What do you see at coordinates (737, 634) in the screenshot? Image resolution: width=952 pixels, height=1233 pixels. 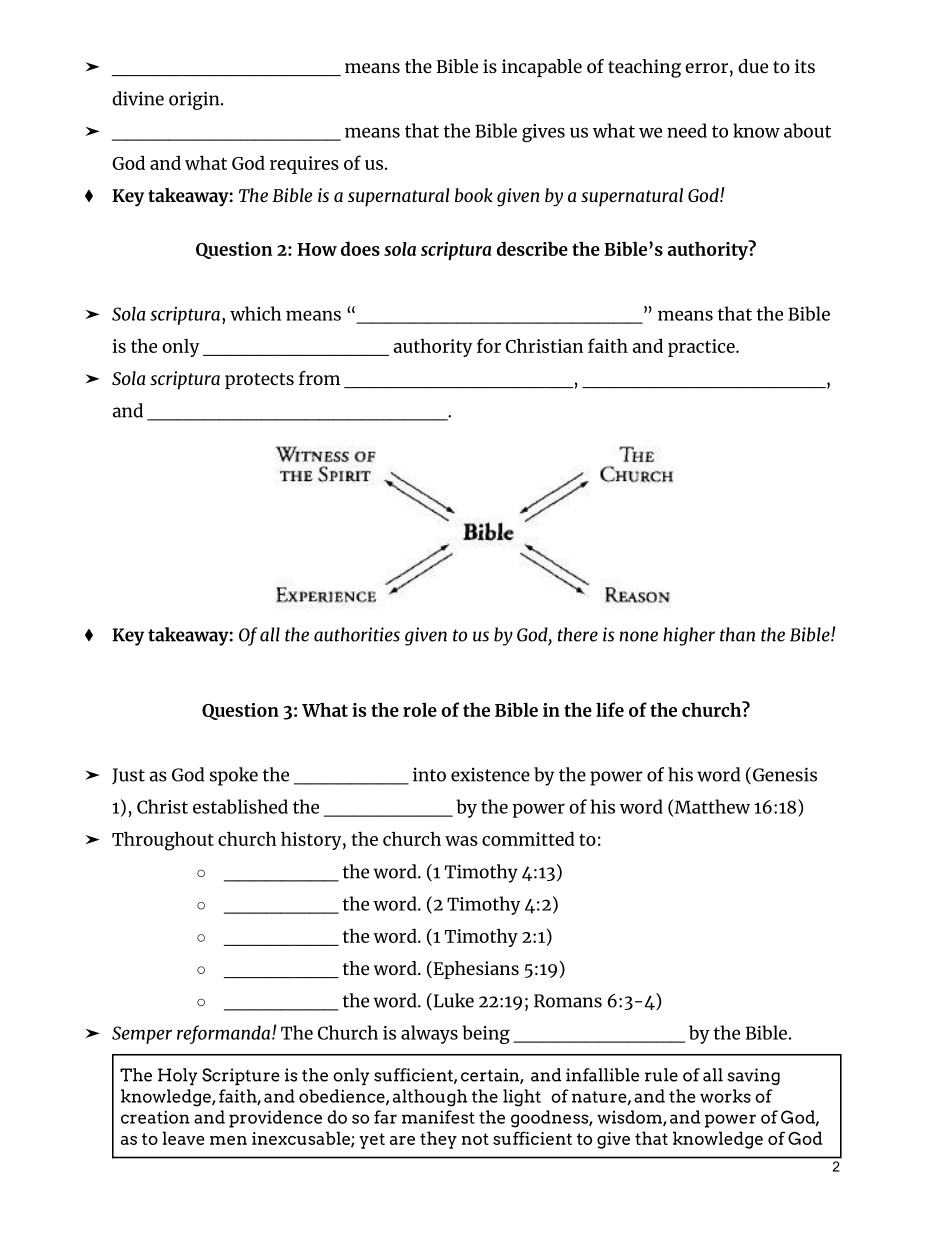 I see `than` at bounding box center [737, 634].
